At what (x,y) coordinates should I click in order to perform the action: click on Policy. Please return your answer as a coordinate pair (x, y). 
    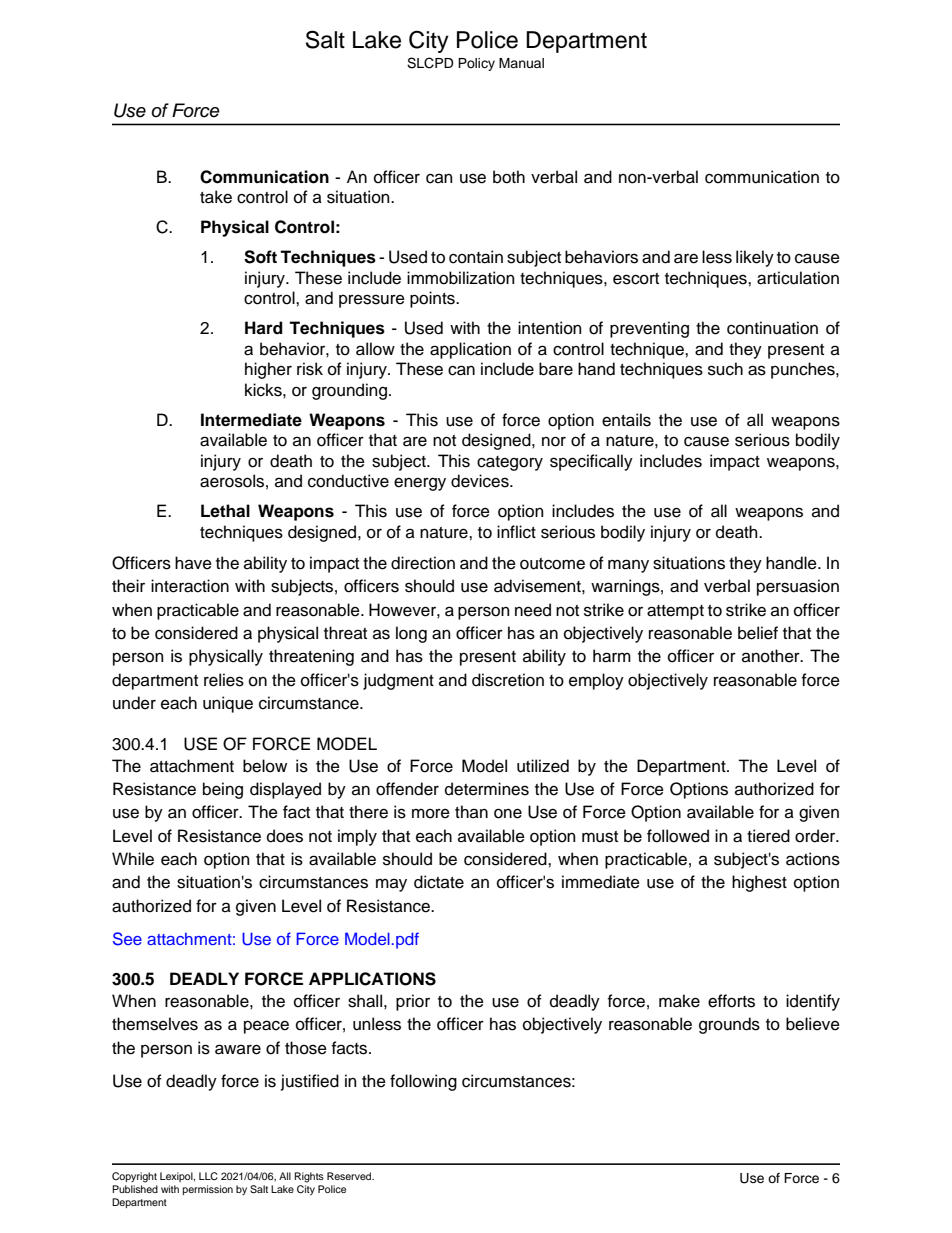
    Looking at the image, I should click on (476, 64).
